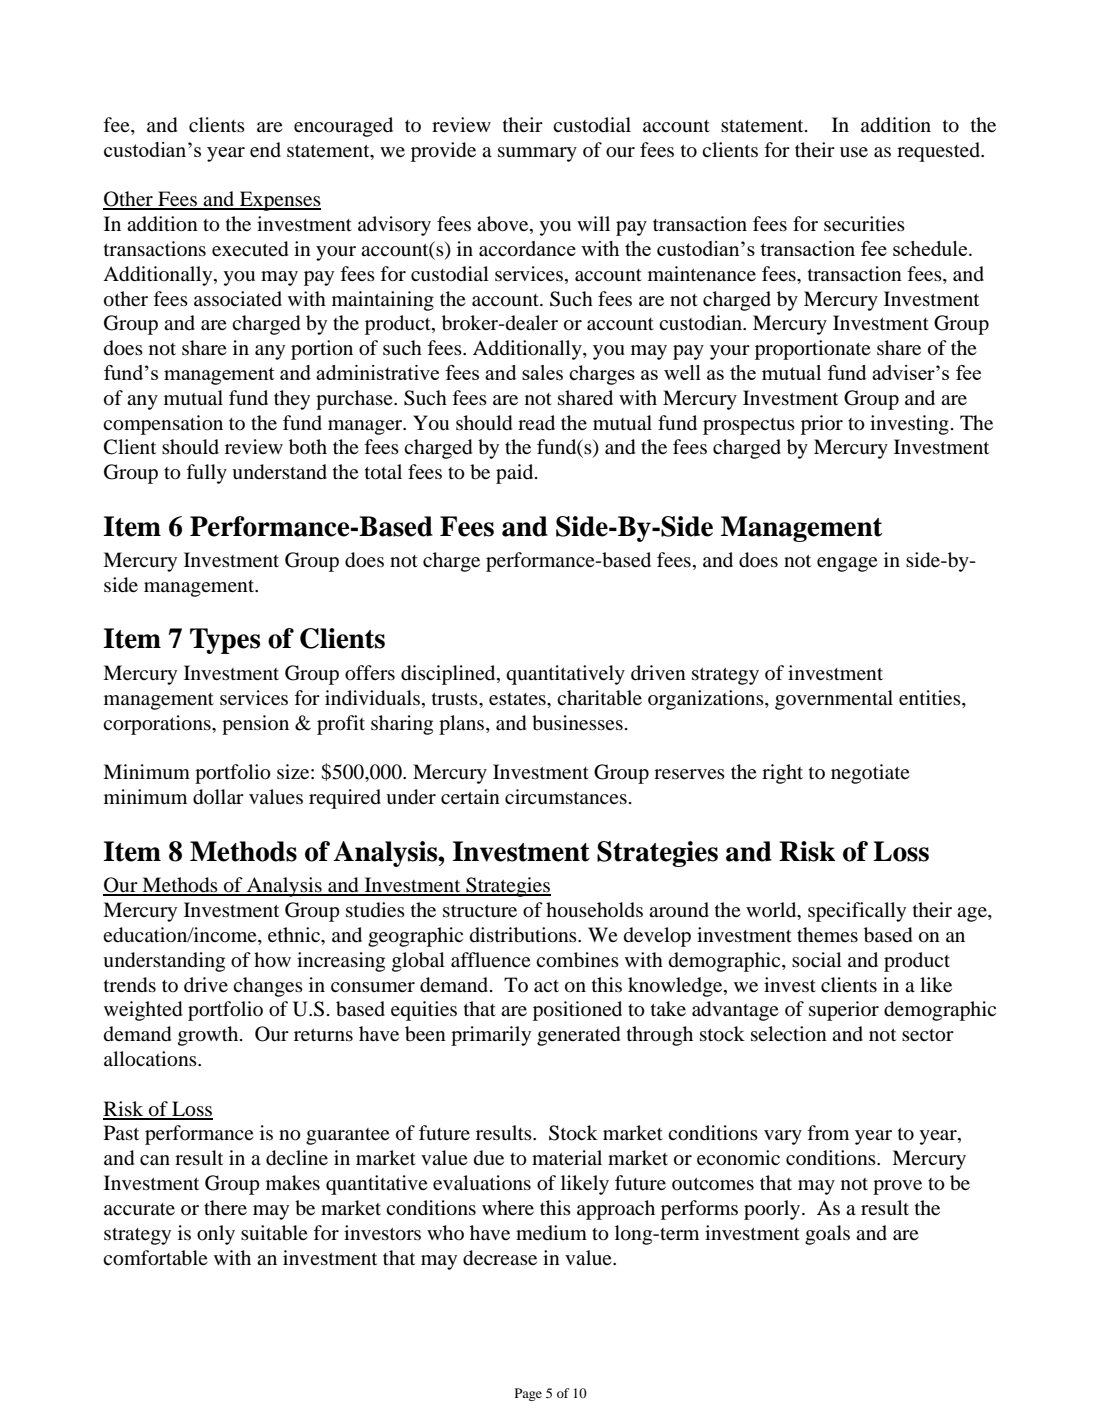 This page has width=1101, height=1424. What do you see at coordinates (870, 774) in the page?
I see `negotiate` at bounding box center [870, 774].
